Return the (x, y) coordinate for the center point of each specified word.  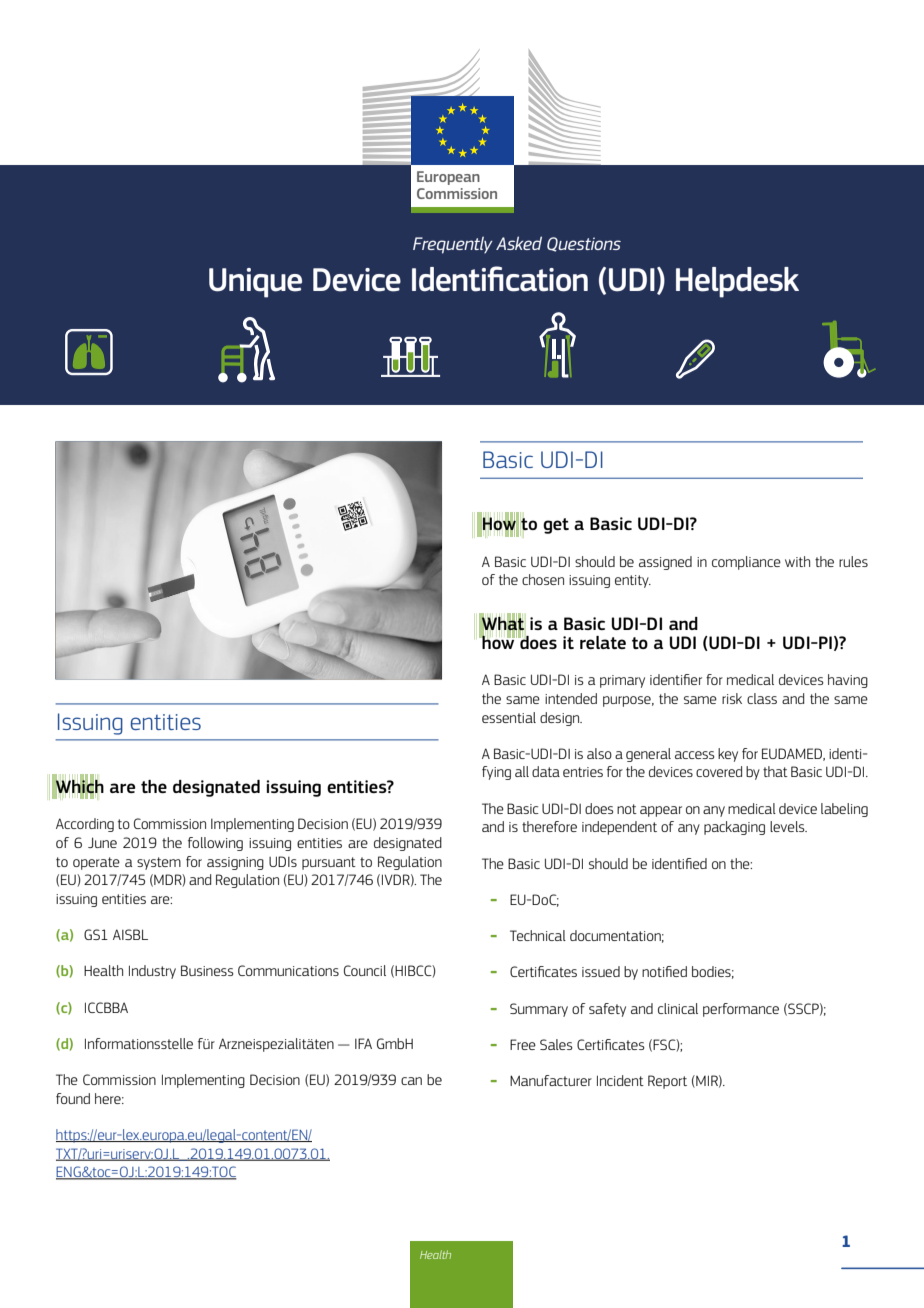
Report (667, 1082)
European (448, 178)
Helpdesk (737, 282)
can (411, 1081)
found (73, 1098)
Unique (255, 283)
